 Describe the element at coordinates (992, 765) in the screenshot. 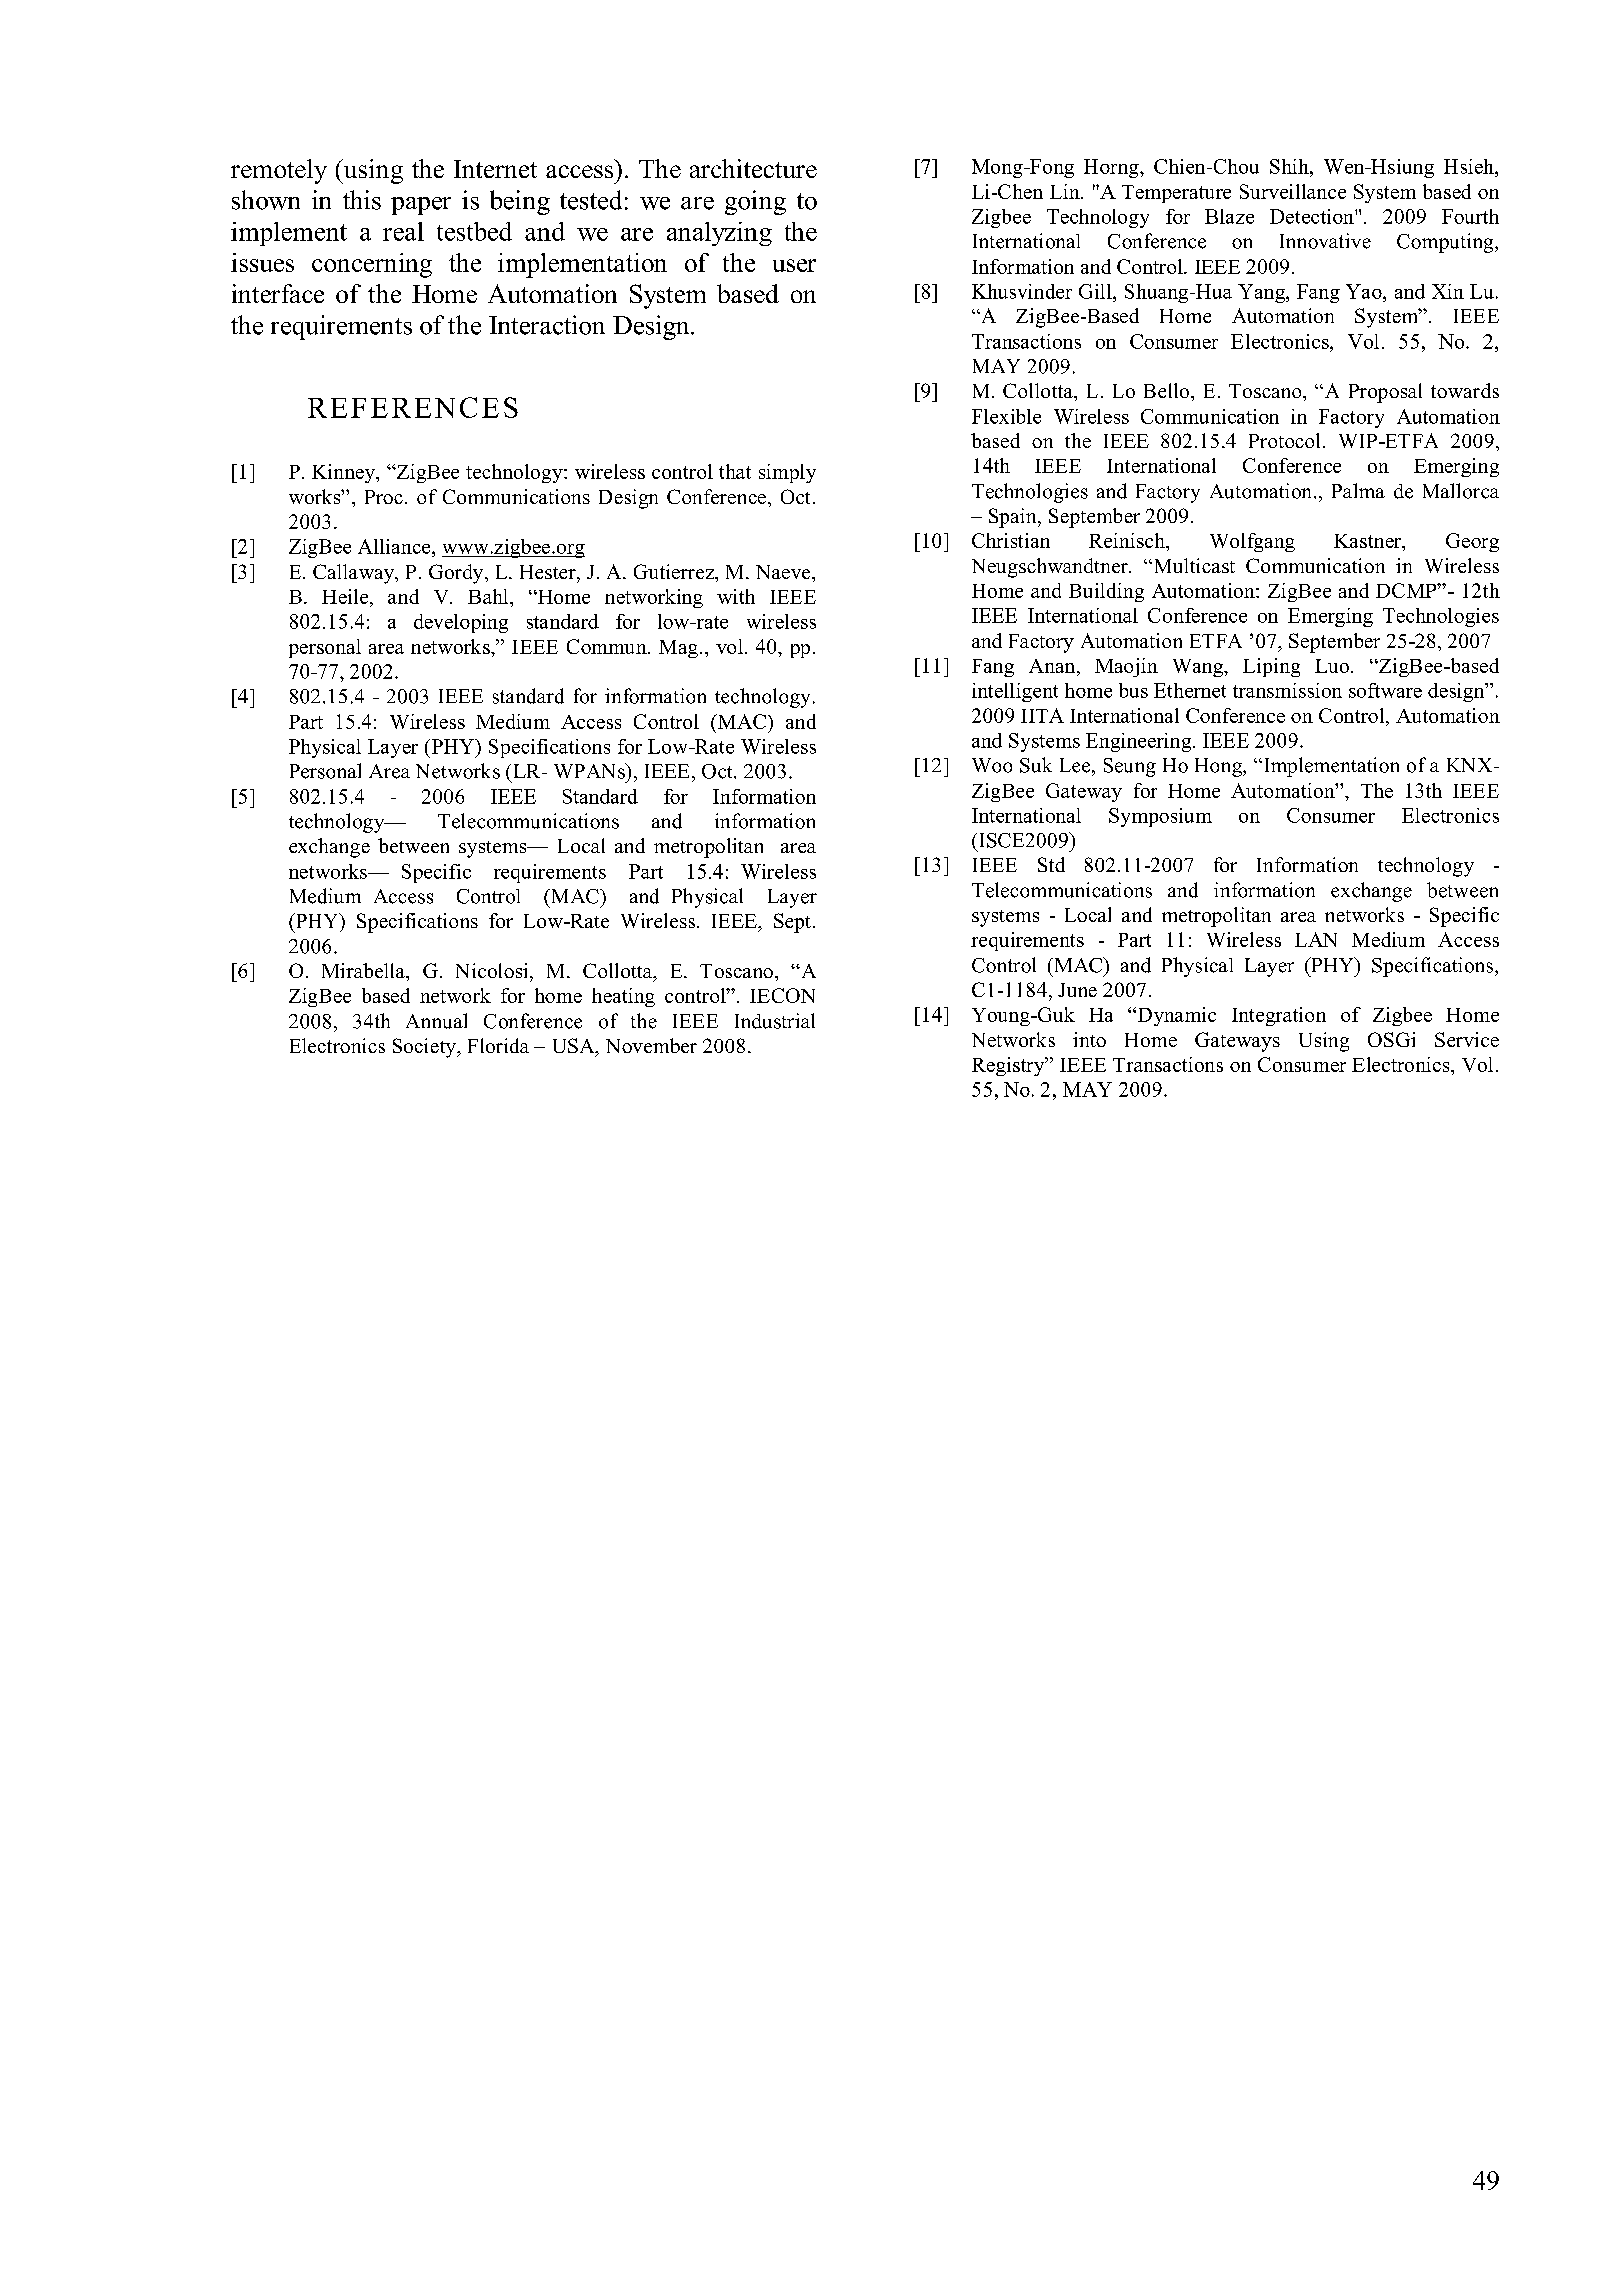

I see `Woo` at that location.
